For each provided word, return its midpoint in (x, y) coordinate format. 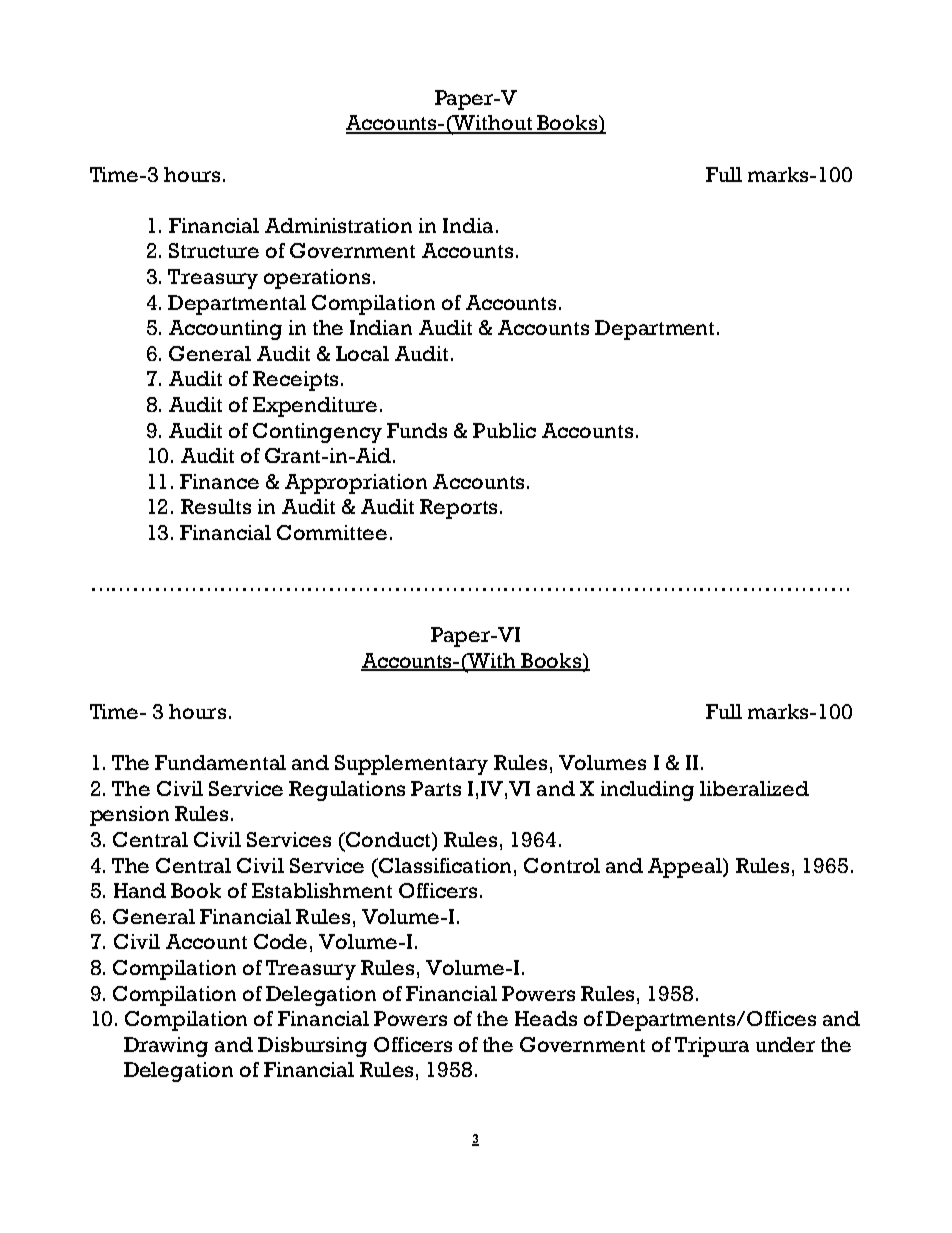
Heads (546, 1018)
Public (504, 430)
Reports (458, 509)
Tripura (712, 1047)
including (647, 791)
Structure (214, 250)
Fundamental (220, 762)
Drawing (166, 1047)
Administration (338, 225)
